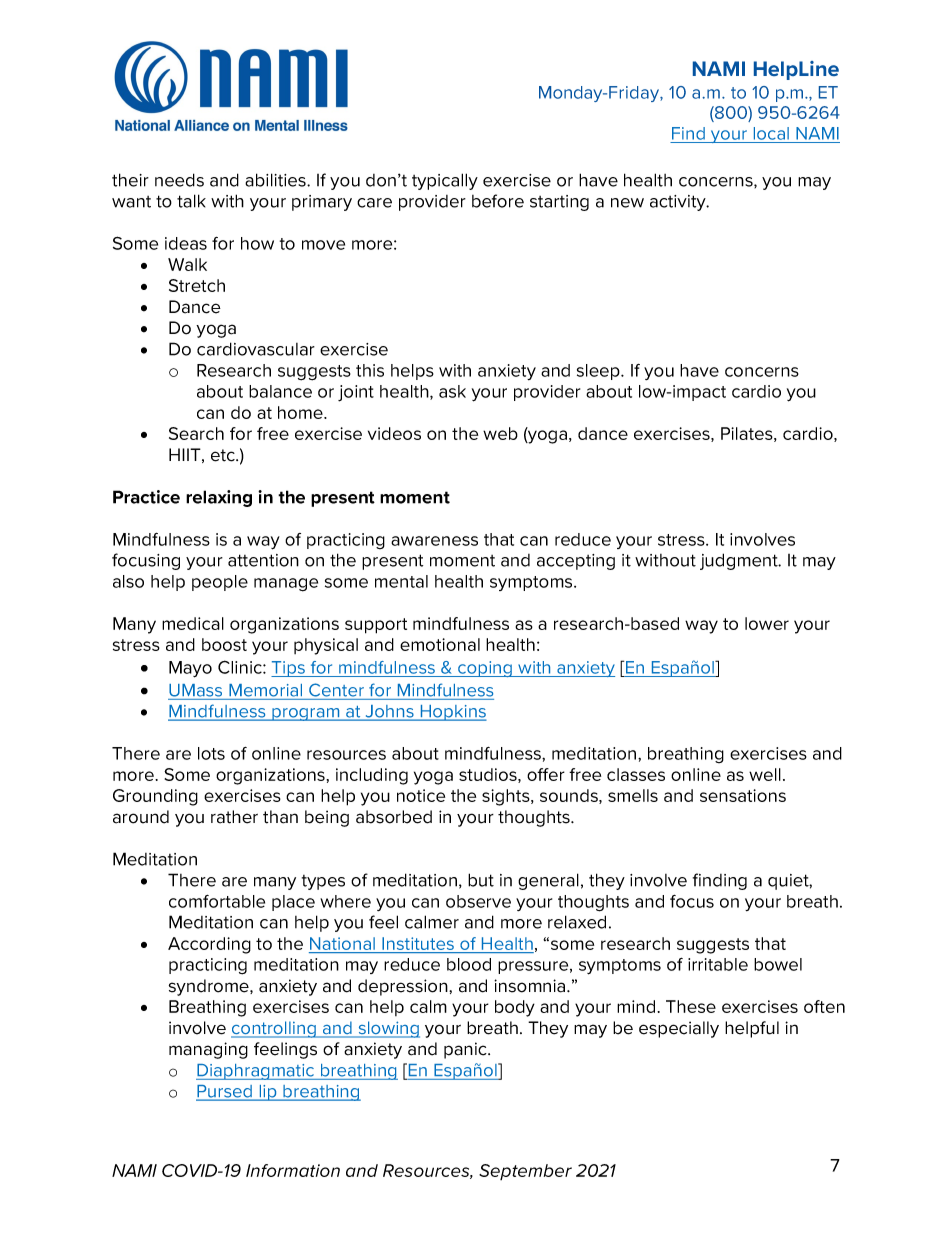  I want to click on local, so click(771, 133).
